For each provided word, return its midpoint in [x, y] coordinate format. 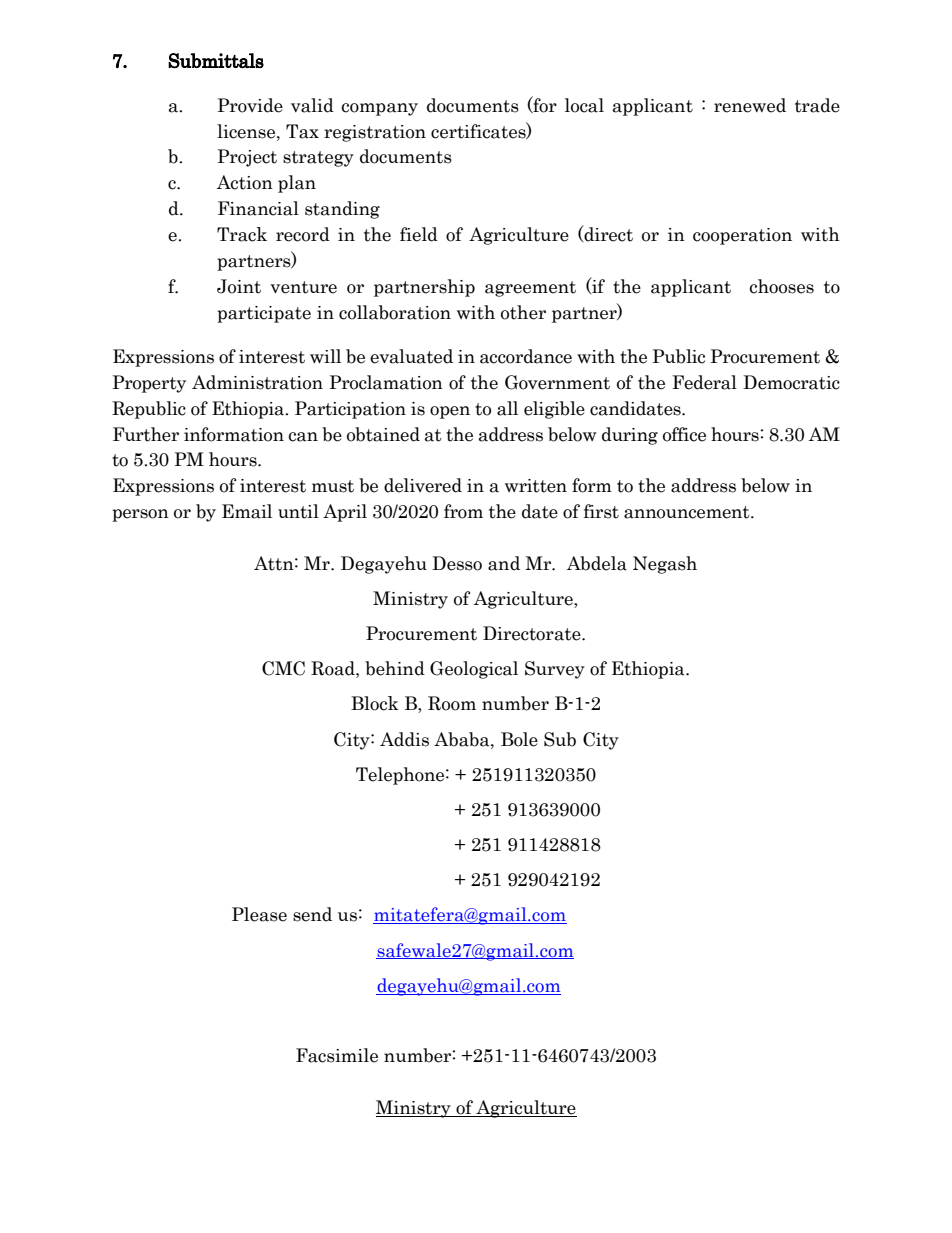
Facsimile [337, 1055]
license [247, 131]
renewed [750, 105]
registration [375, 133]
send [312, 914]
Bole [519, 739]
